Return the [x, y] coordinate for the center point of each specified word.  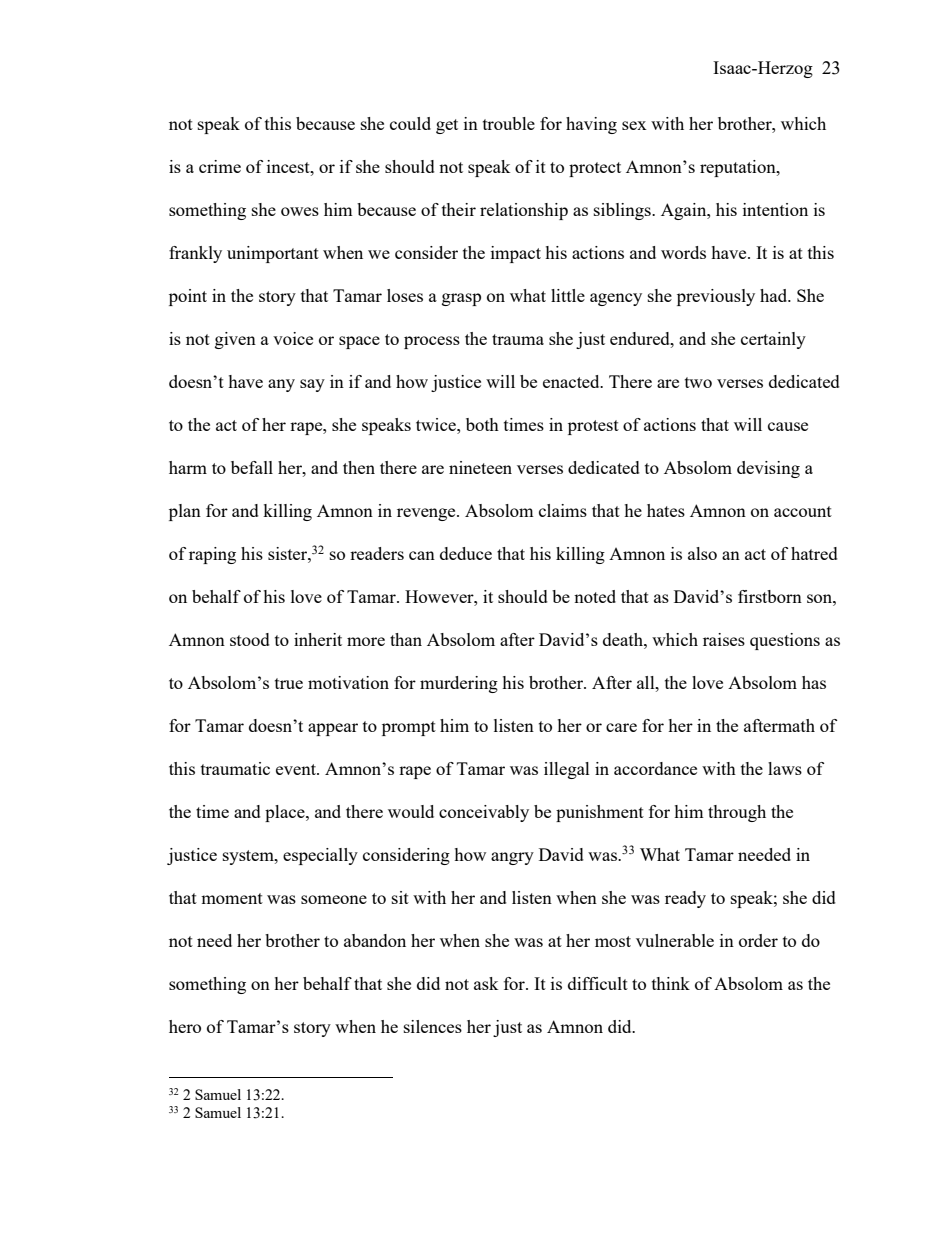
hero [185, 1026]
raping [212, 555]
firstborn [770, 596]
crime [220, 166]
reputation [739, 168]
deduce [466, 553]
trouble [509, 123]
